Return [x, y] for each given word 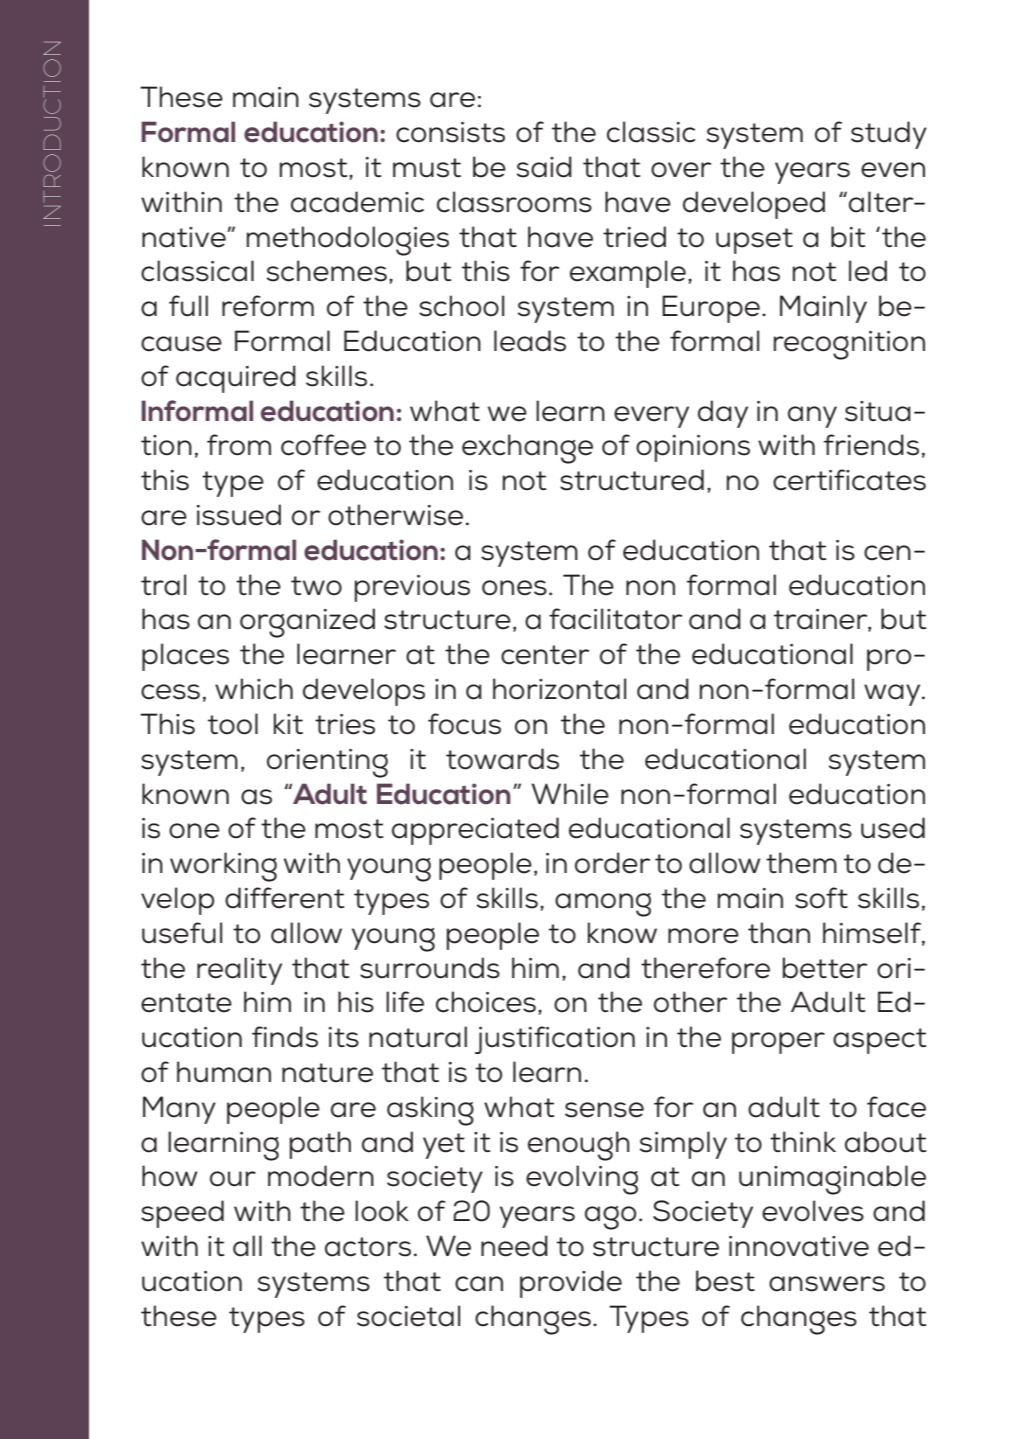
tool [233, 724]
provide [571, 1284]
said [544, 167]
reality [239, 971]
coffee [323, 445]
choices [486, 1002]
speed [182, 1214]
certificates [849, 480]
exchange [527, 449]
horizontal [559, 689]
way [893, 695]
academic [357, 202]
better [825, 968]
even [893, 170]
